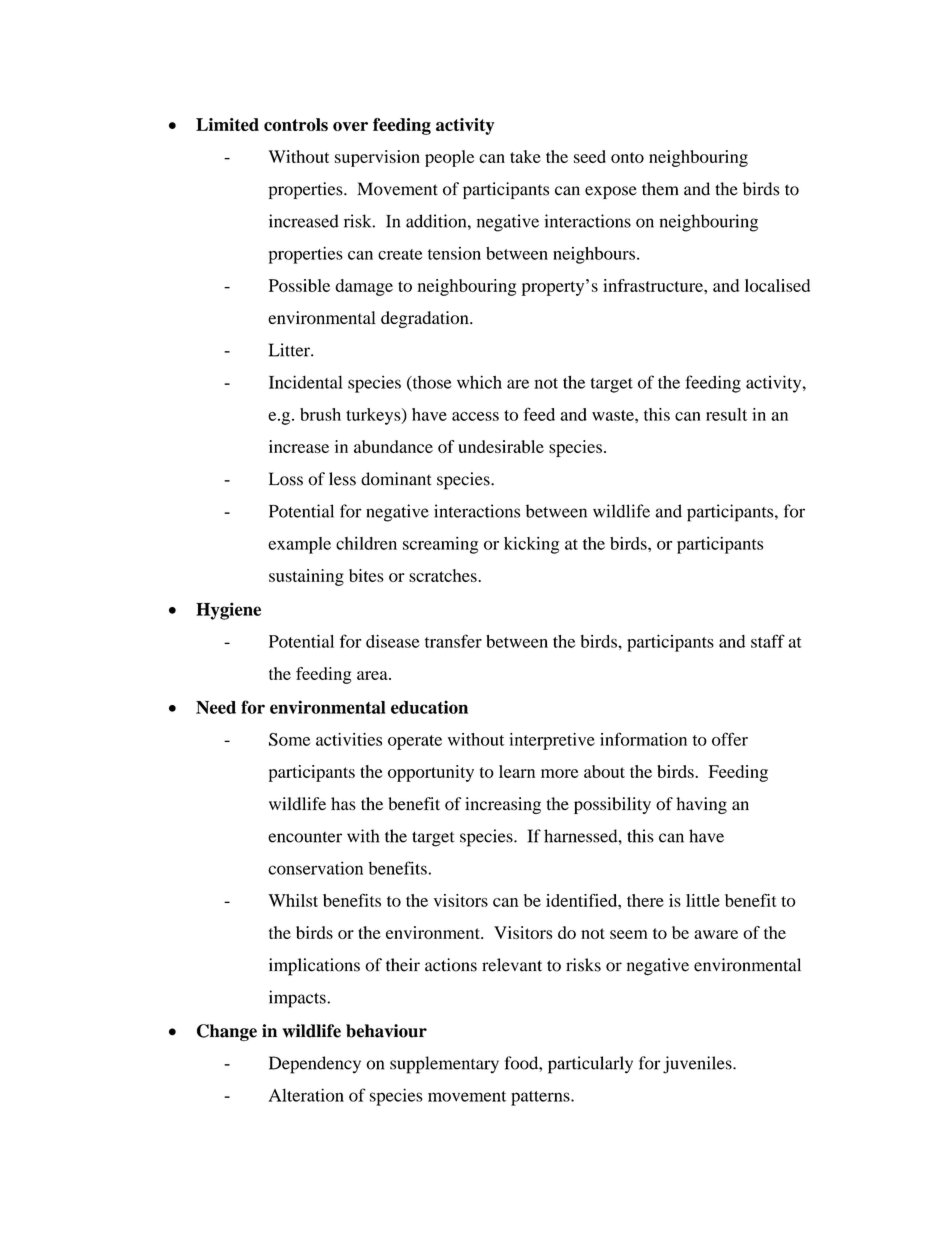 Image resolution: width=952 pixels, height=1233 pixels. Describe the element at coordinates (525, 156) in the page. I see `take` at that location.
